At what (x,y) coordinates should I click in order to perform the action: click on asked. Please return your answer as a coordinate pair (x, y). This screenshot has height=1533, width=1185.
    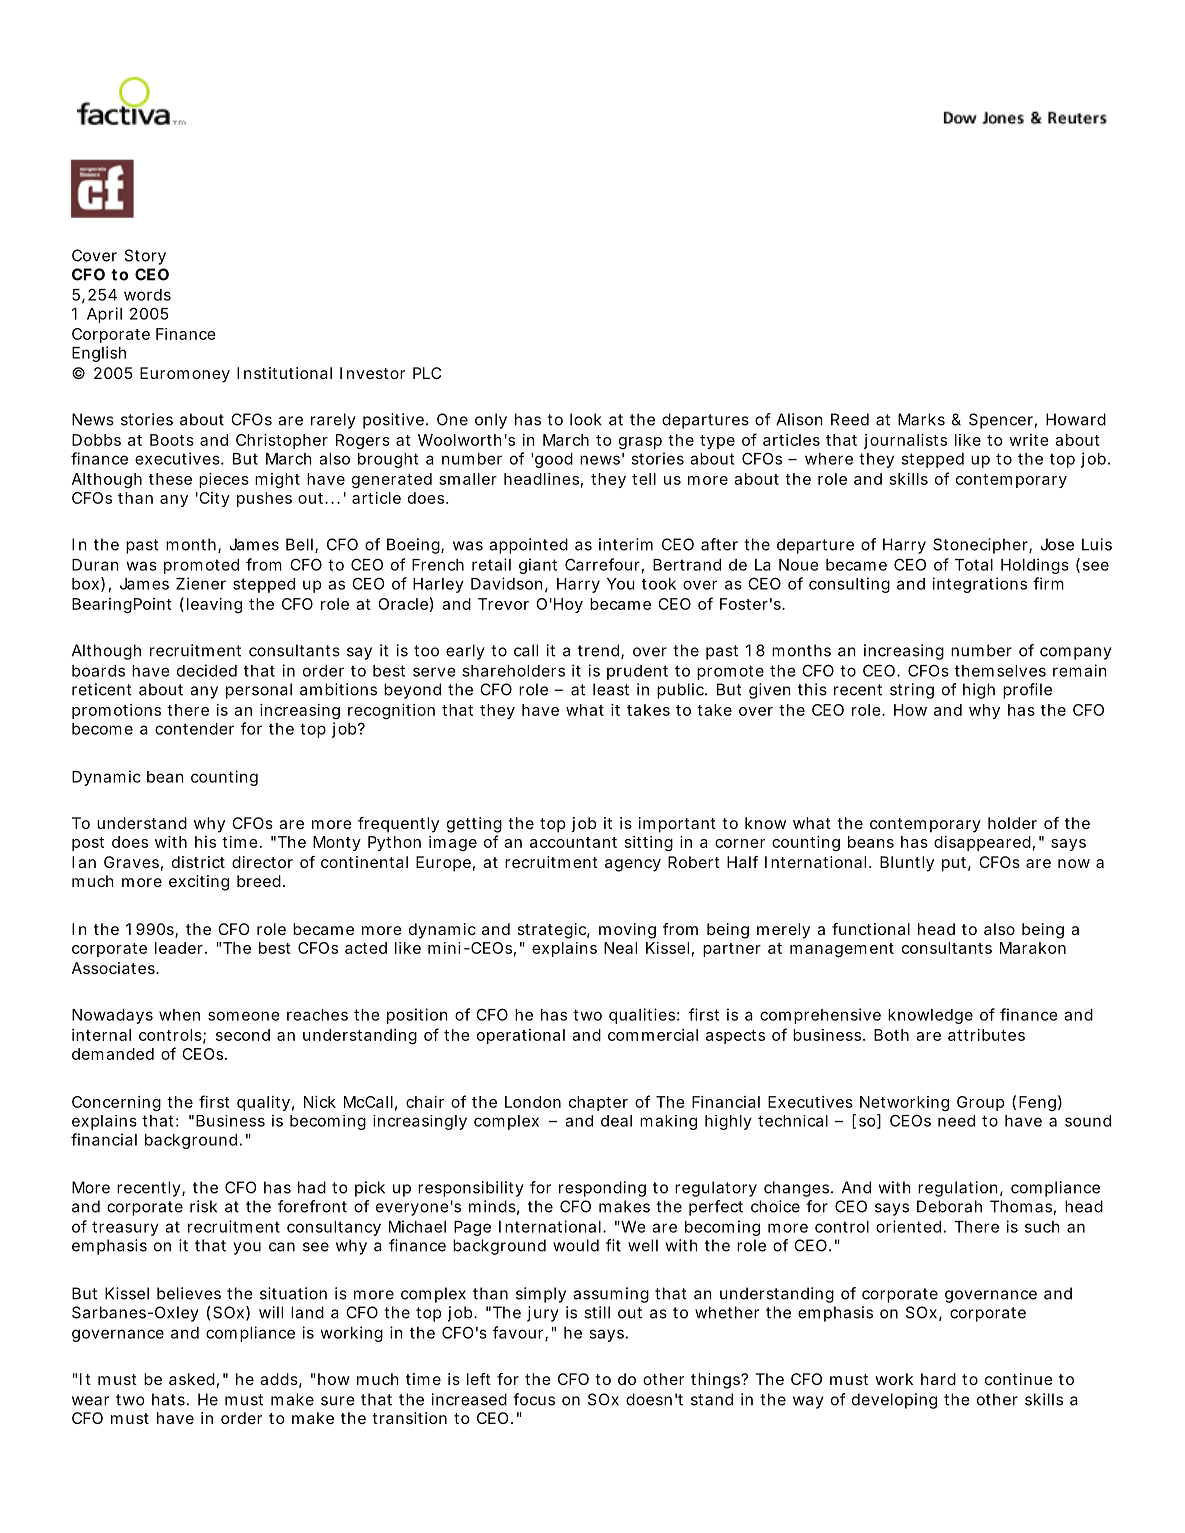
    Looking at the image, I should click on (192, 1379).
